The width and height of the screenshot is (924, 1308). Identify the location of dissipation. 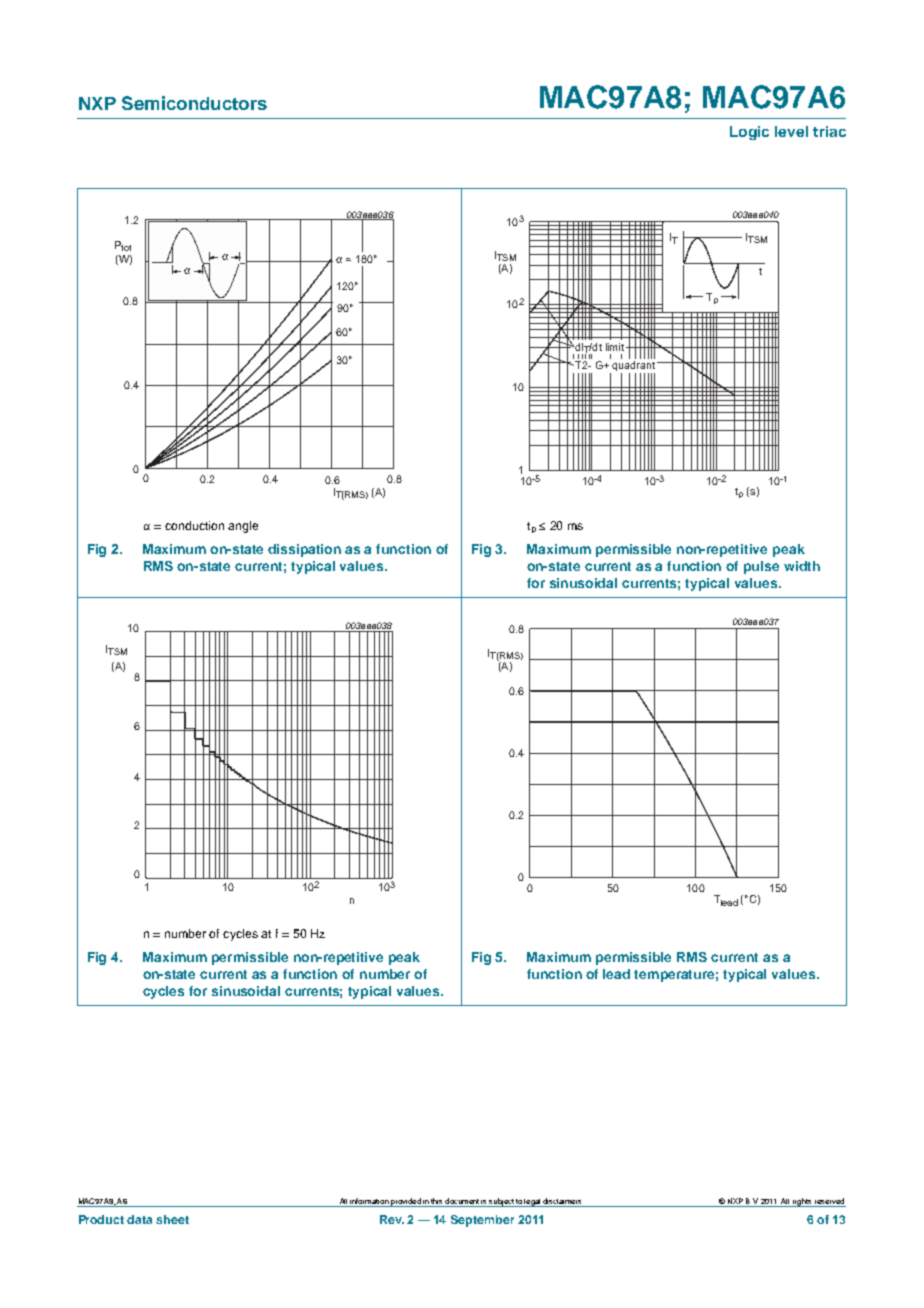
(304, 550).
